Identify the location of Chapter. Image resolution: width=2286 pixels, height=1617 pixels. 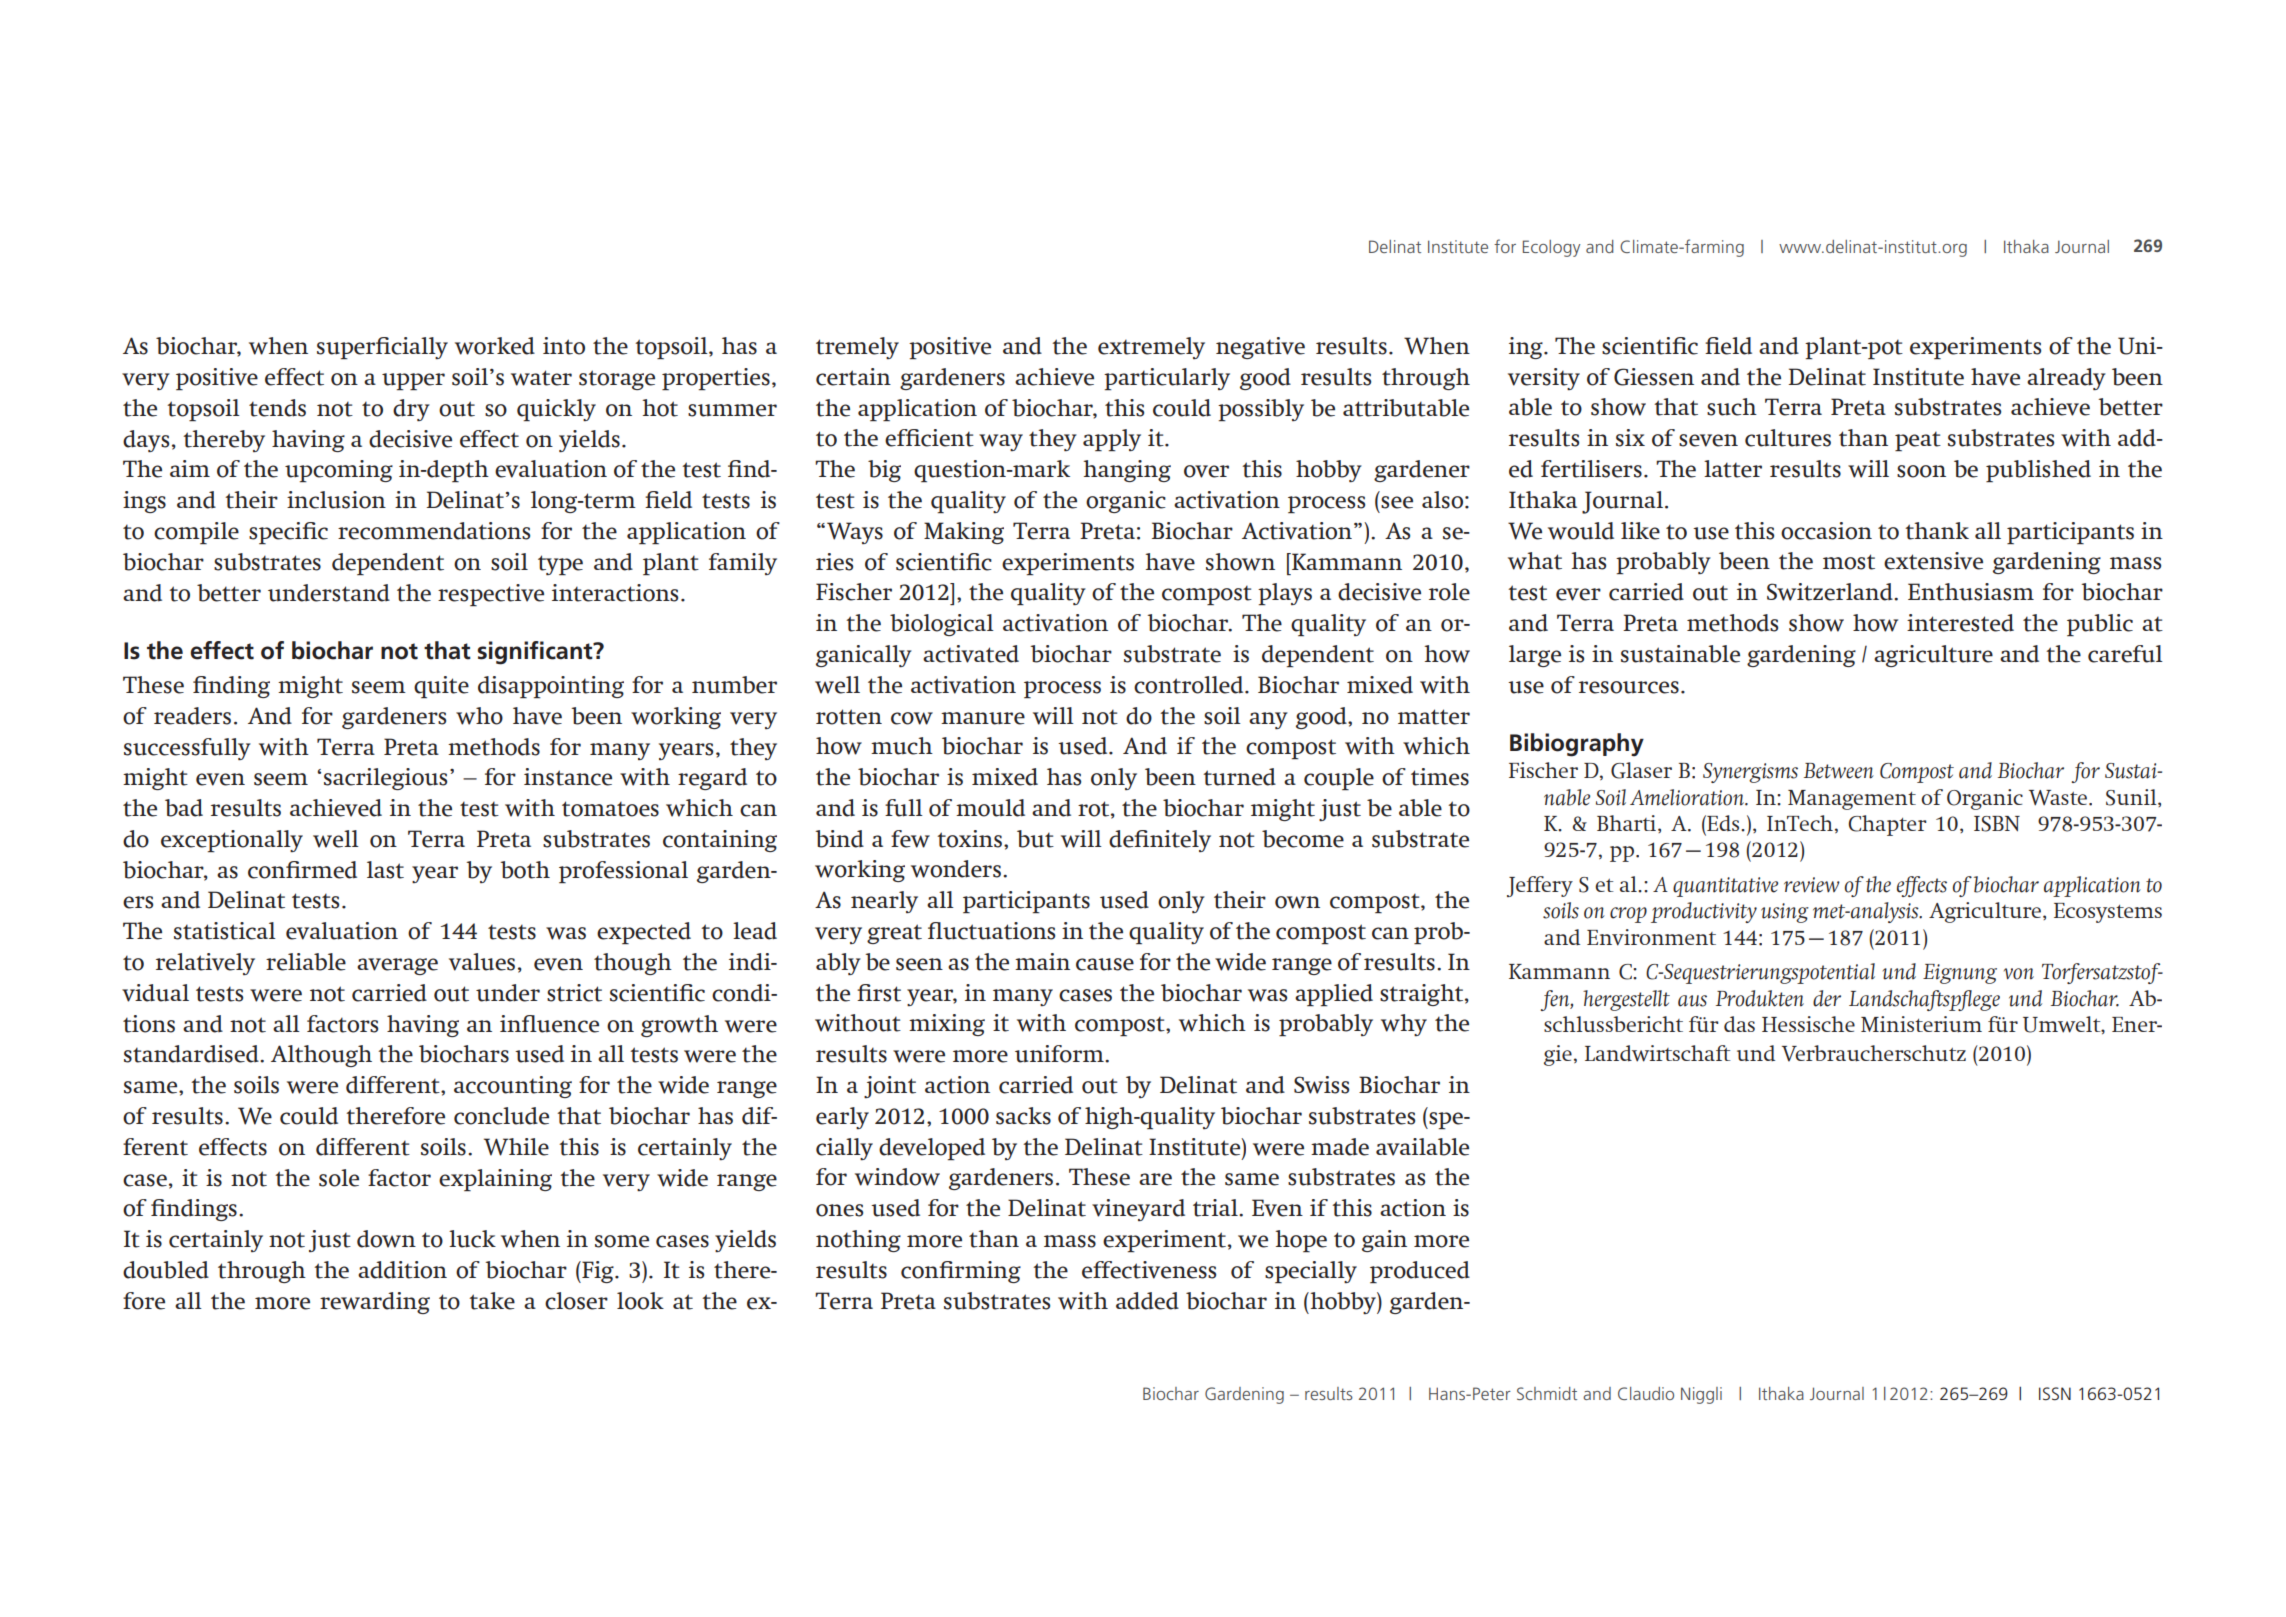
(1888, 825).
